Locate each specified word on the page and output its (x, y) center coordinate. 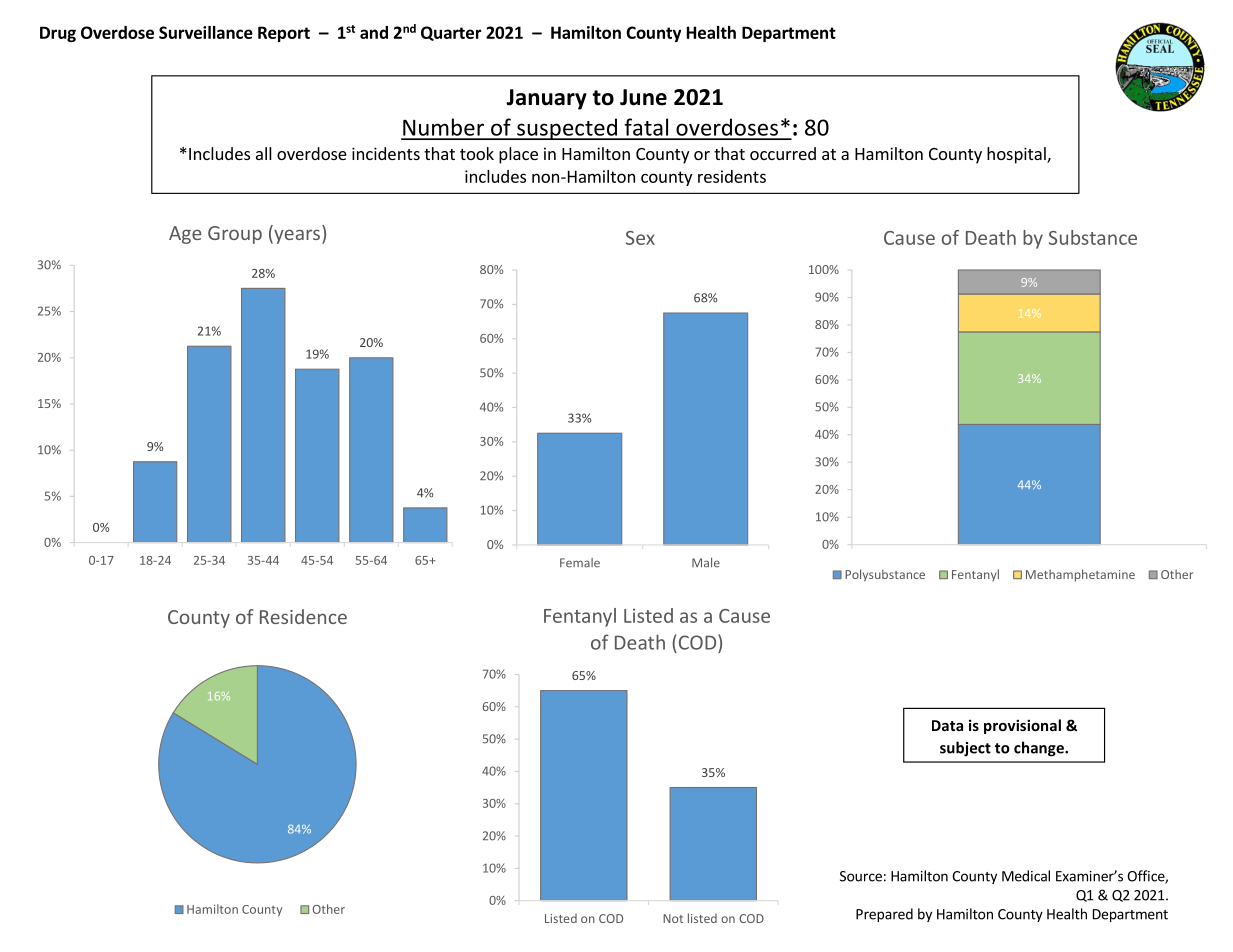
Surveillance (206, 32)
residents (732, 176)
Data (947, 725)
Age (185, 235)
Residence (303, 616)
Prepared (884, 915)
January (546, 99)
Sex (640, 238)
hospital (1017, 155)
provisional (1022, 726)
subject (965, 749)
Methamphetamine (1080, 575)
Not (673, 918)
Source (861, 876)
